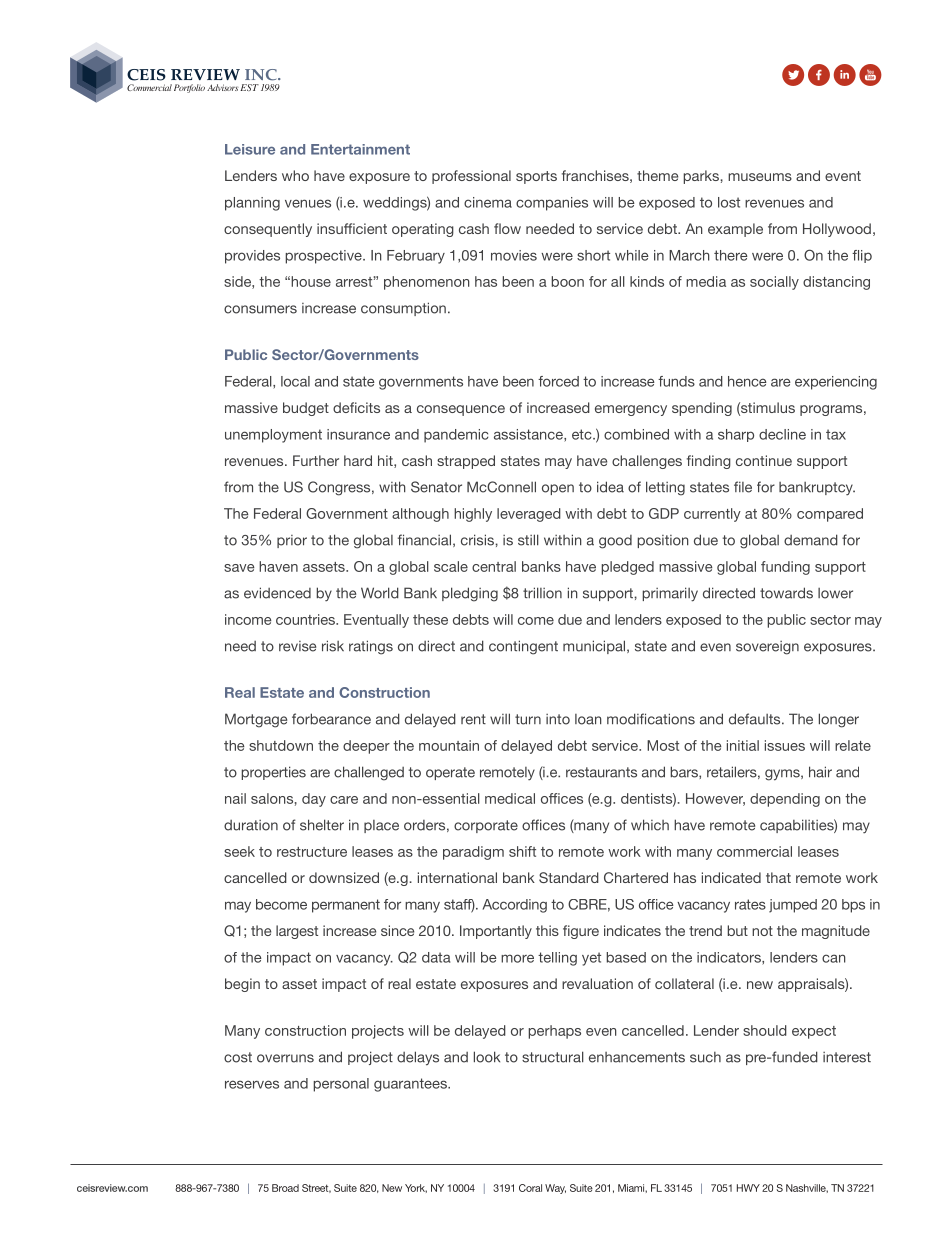  I want to click on sports, so click(536, 177).
